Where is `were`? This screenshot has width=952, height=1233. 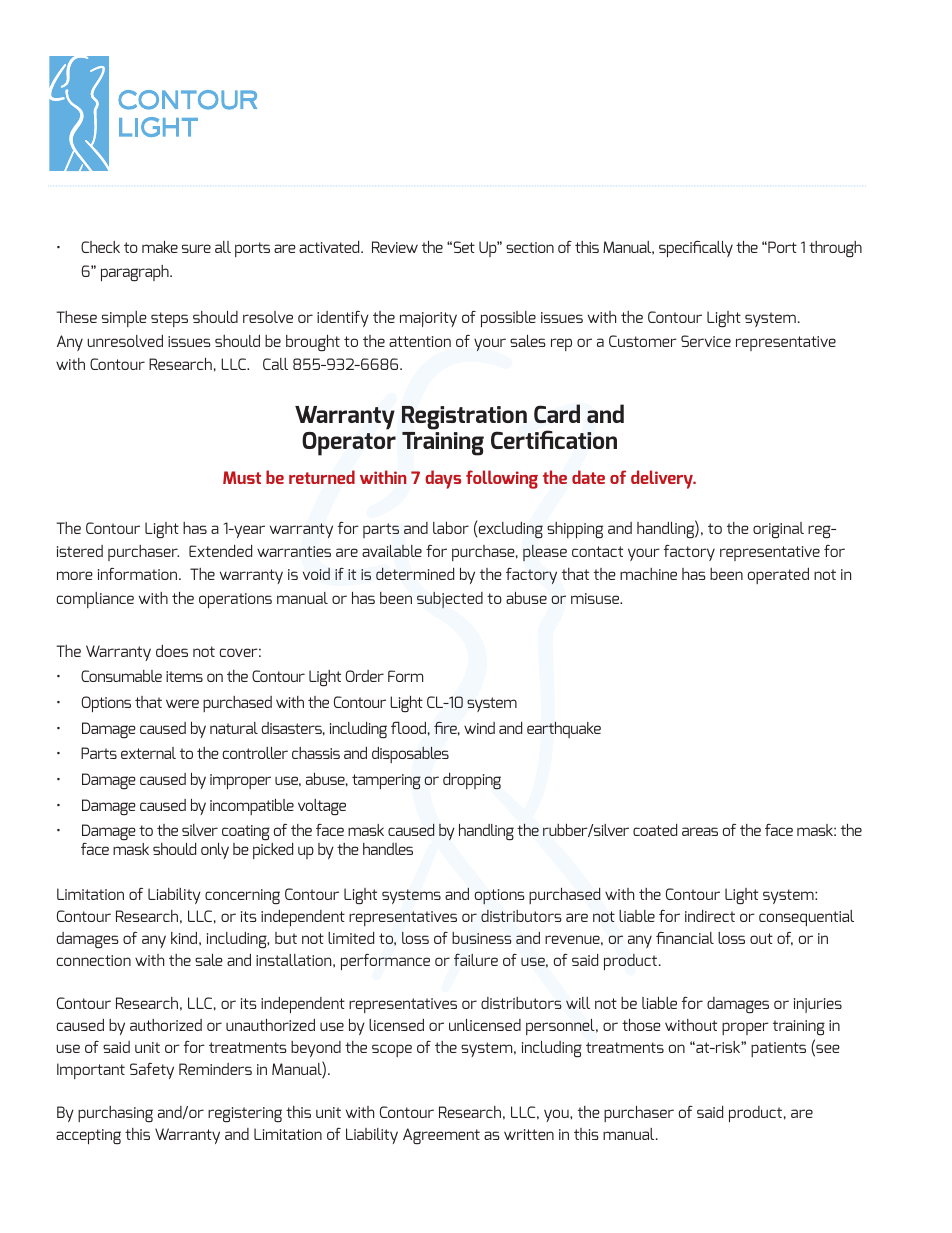
were is located at coordinates (182, 703).
